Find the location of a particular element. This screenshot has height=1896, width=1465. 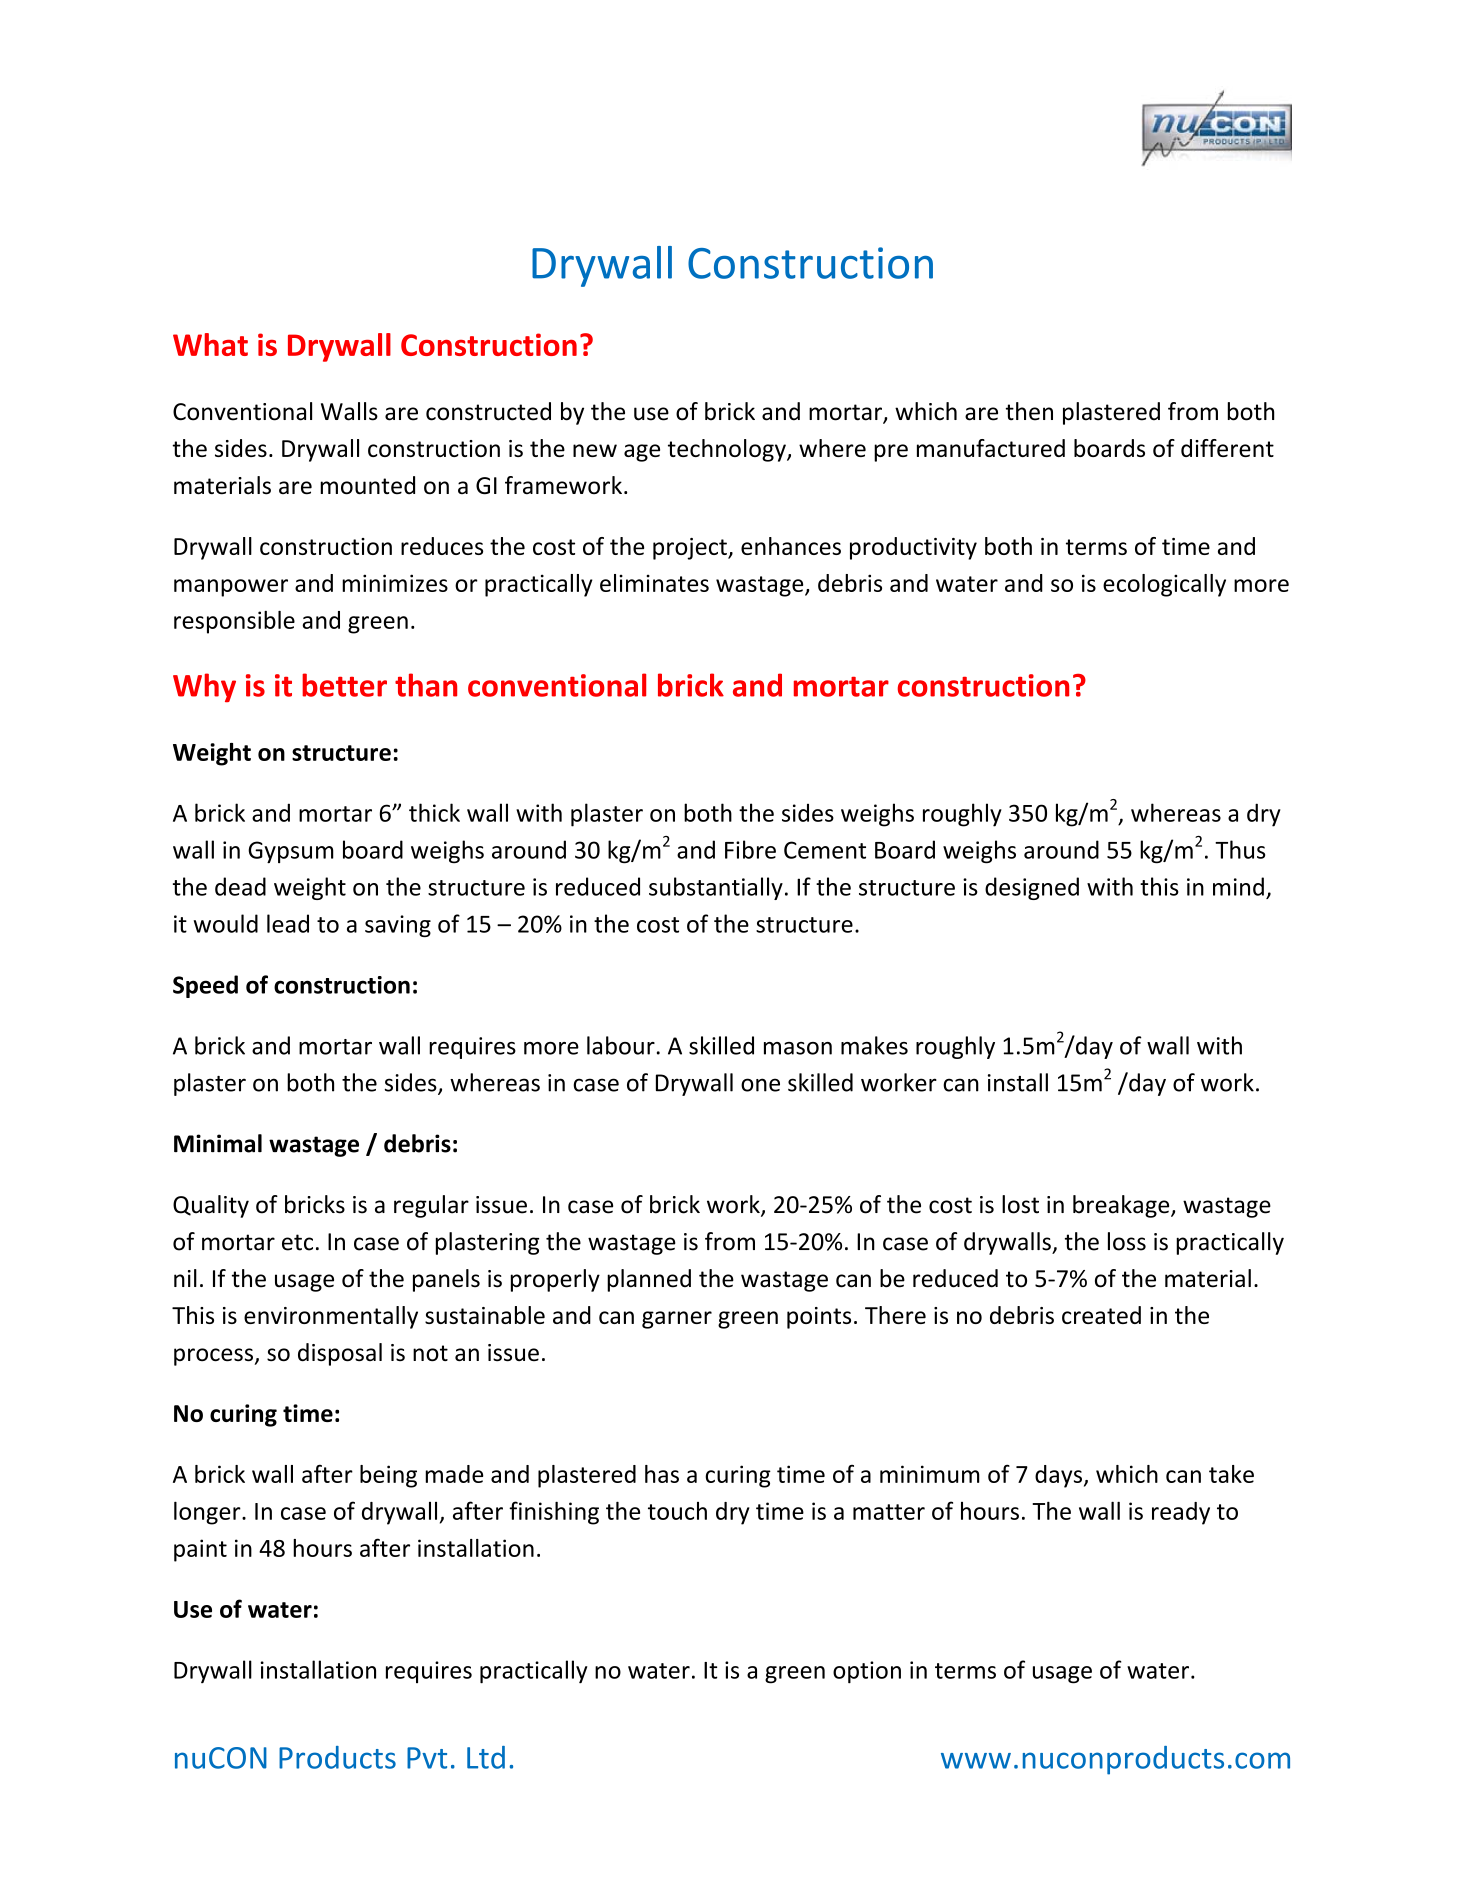

technology is located at coordinates (728, 450).
